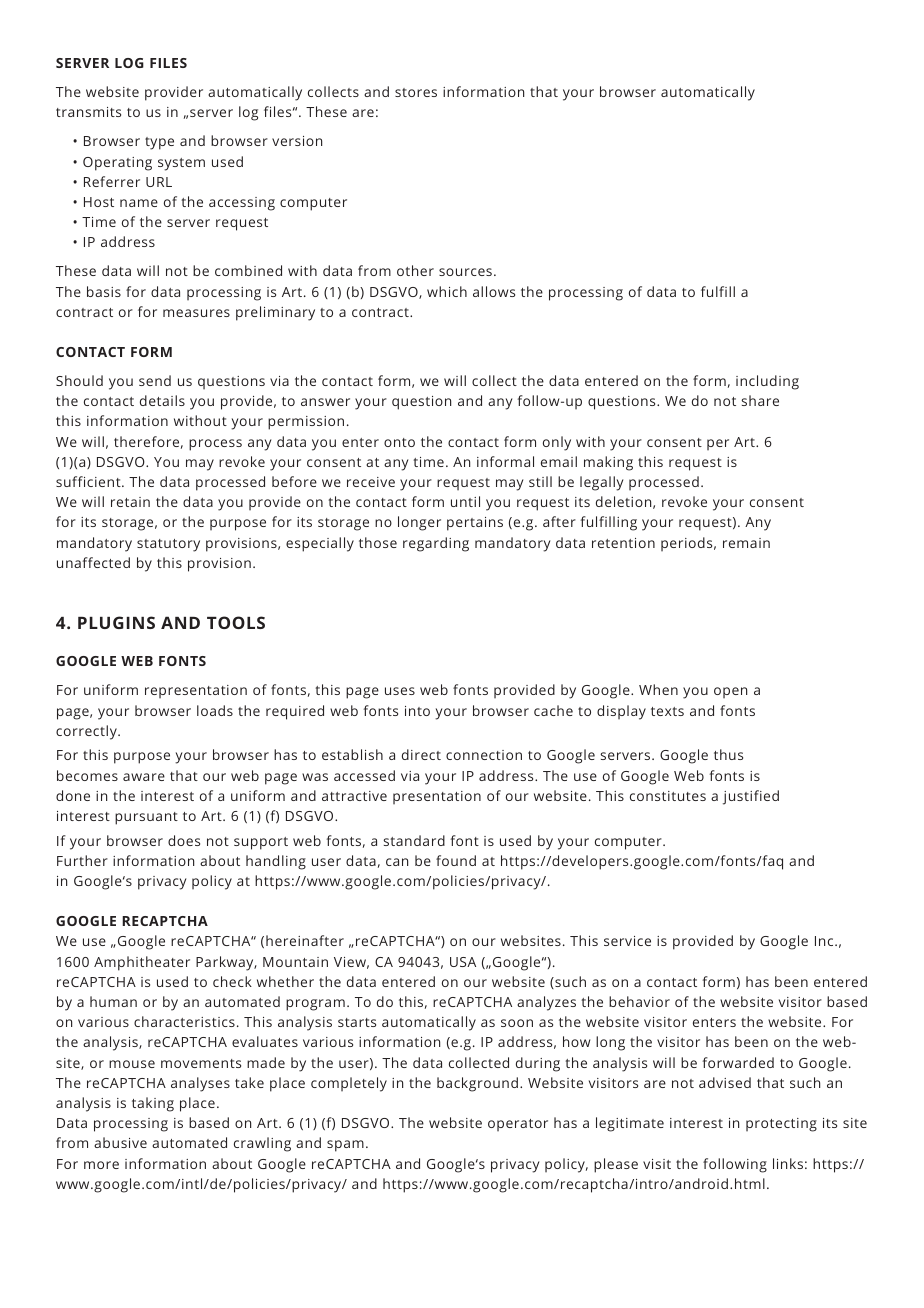 The image size is (924, 1308). I want to click on type, so click(159, 143).
